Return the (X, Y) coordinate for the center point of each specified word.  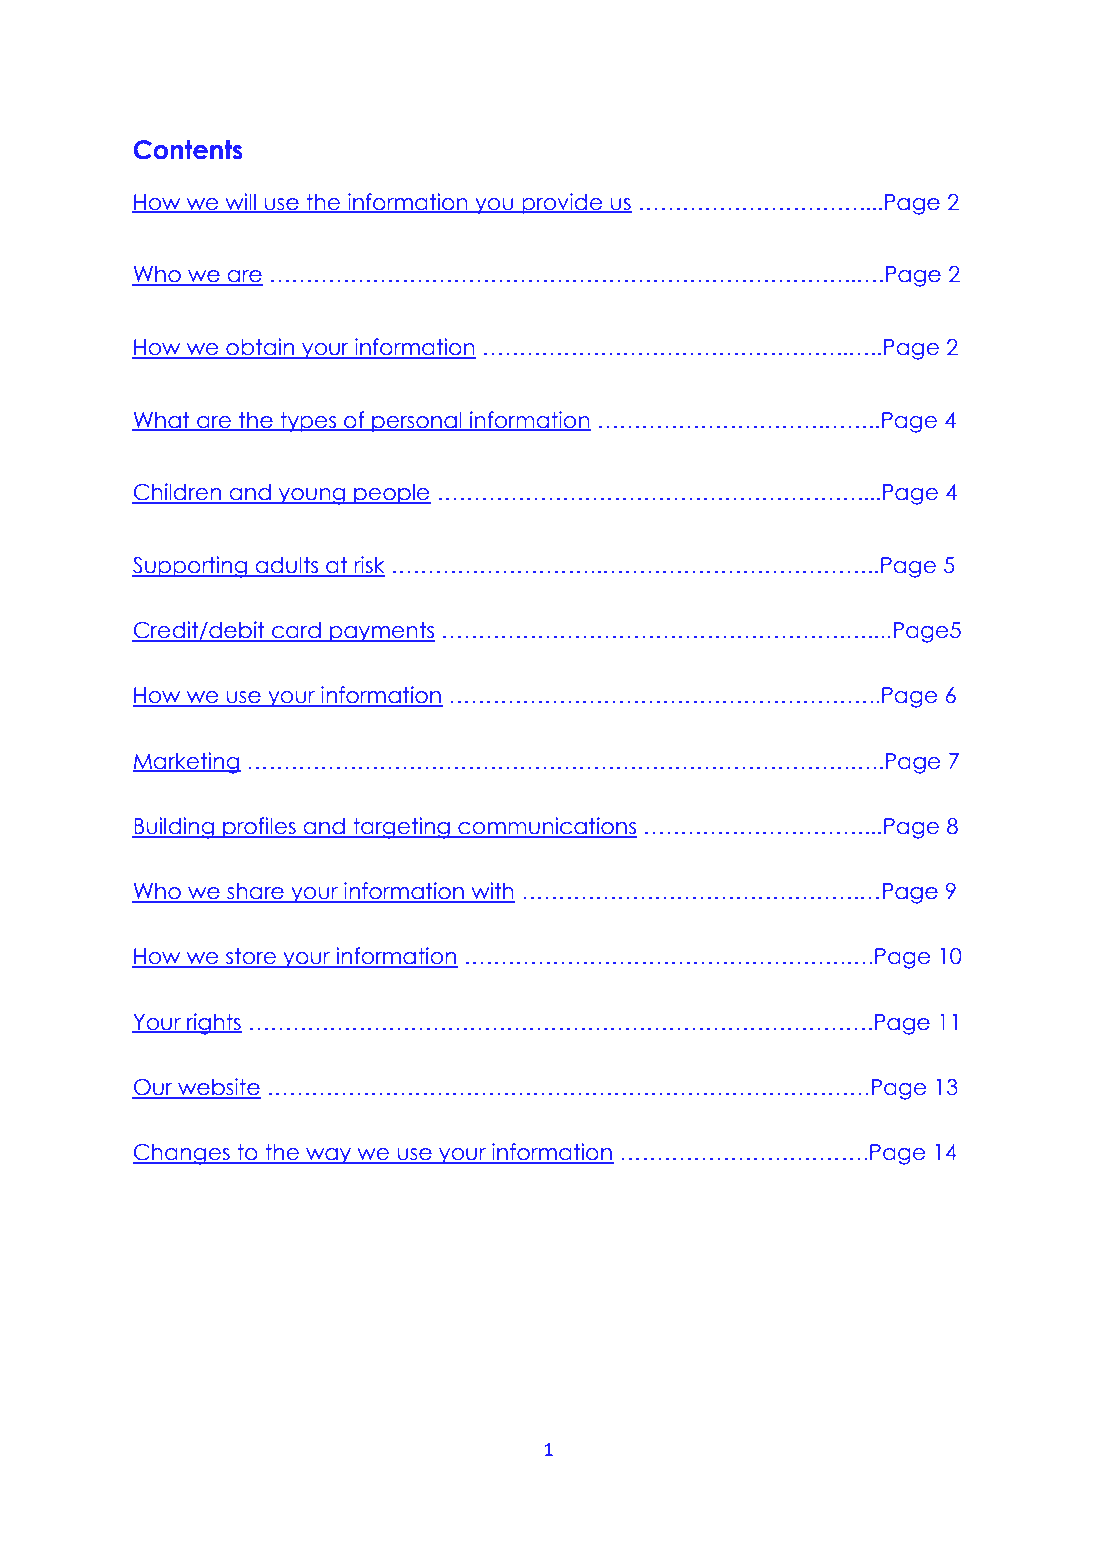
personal (417, 422)
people (391, 494)
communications (546, 827)
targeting (401, 828)
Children (178, 493)
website (218, 1088)
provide (562, 203)
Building (174, 828)
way (329, 1156)
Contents (188, 150)
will (240, 202)
